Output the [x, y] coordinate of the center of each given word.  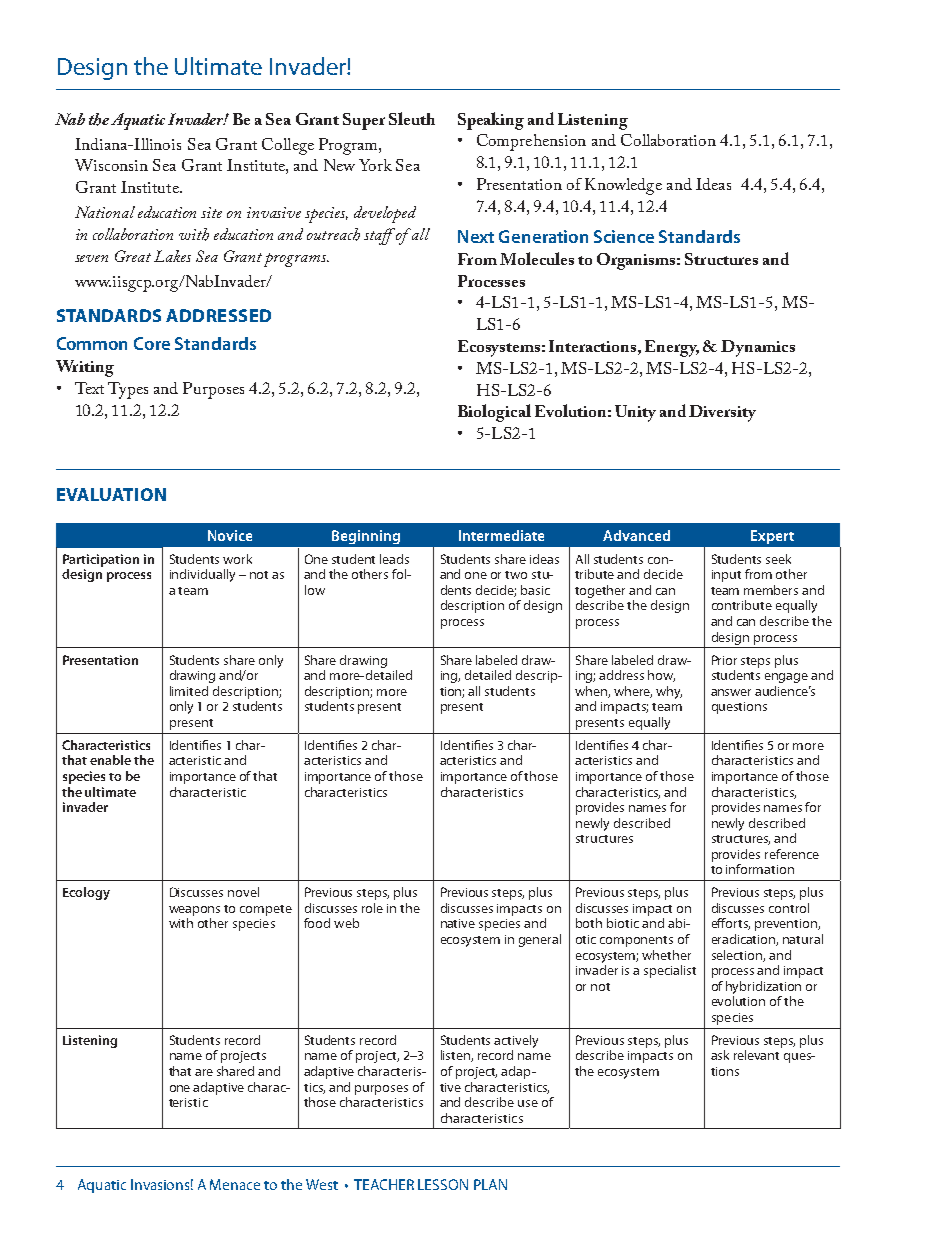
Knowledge [623, 186]
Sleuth [412, 118]
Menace [235, 1184]
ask [720, 1055]
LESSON [443, 1184]
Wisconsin [111, 165]
